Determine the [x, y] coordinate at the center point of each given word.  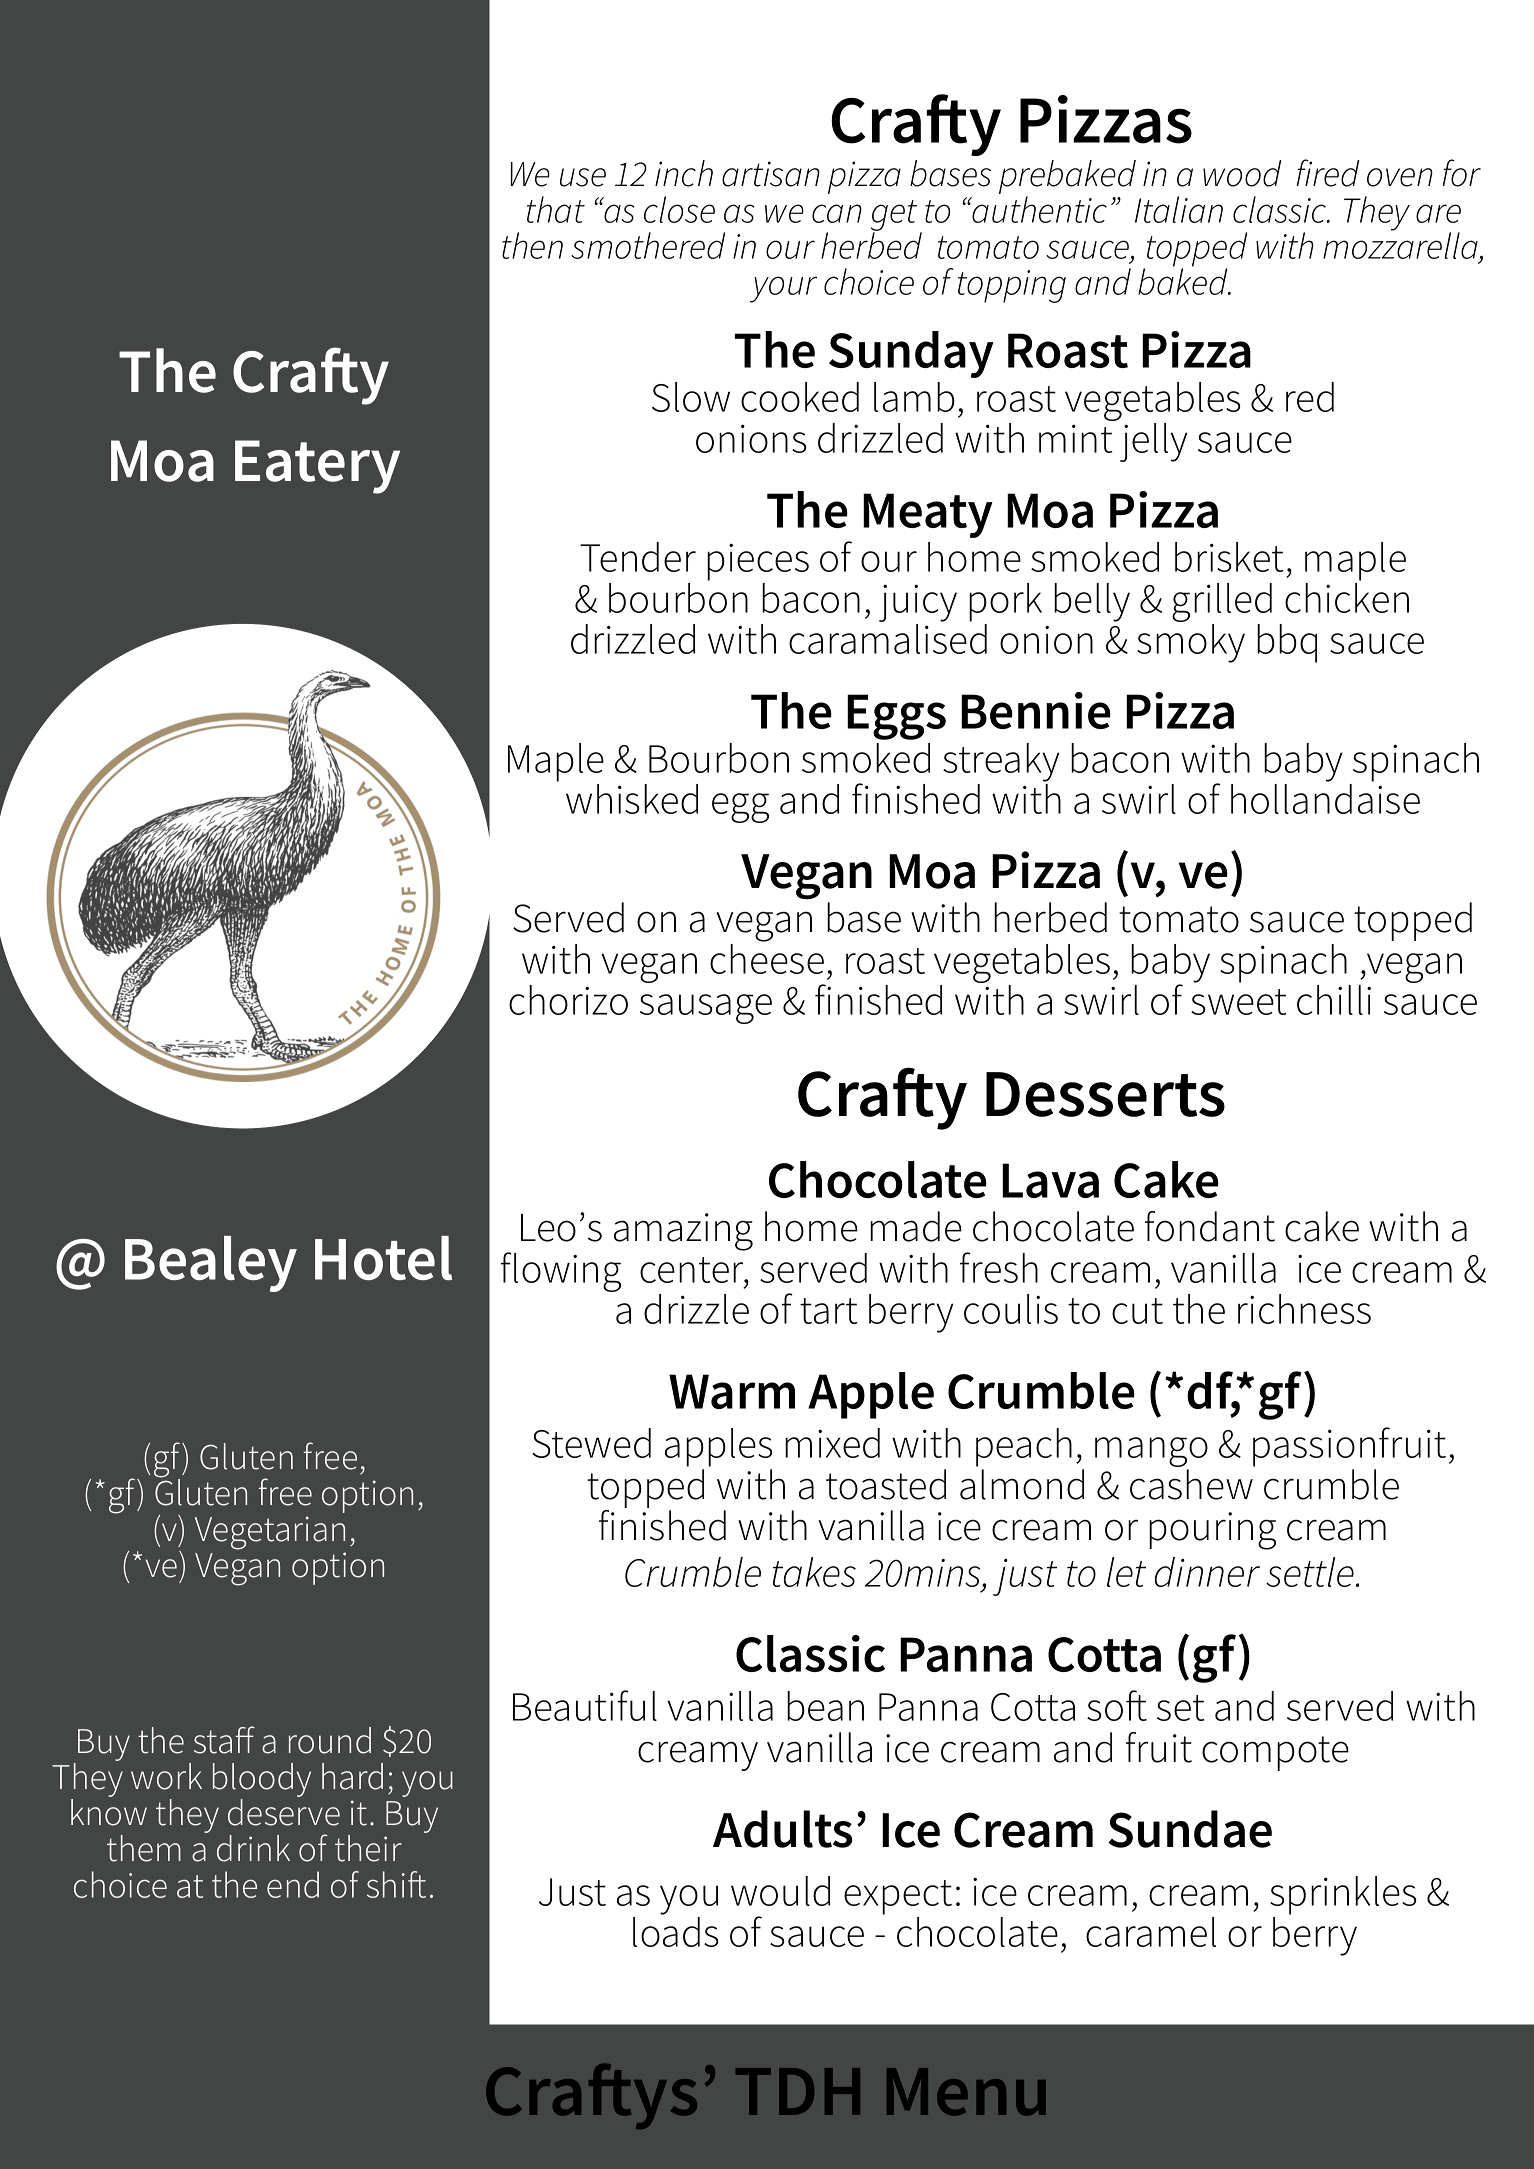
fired [1328, 173]
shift [396, 1884]
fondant [1210, 1226]
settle [1310, 1572]
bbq [1287, 643]
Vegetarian [270, 1533]
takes [814, 1572]
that [556, 209]
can [837, 213]
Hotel [383, 1258]
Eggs [896, 717]
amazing [683, 1232]
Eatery [317, 467]
